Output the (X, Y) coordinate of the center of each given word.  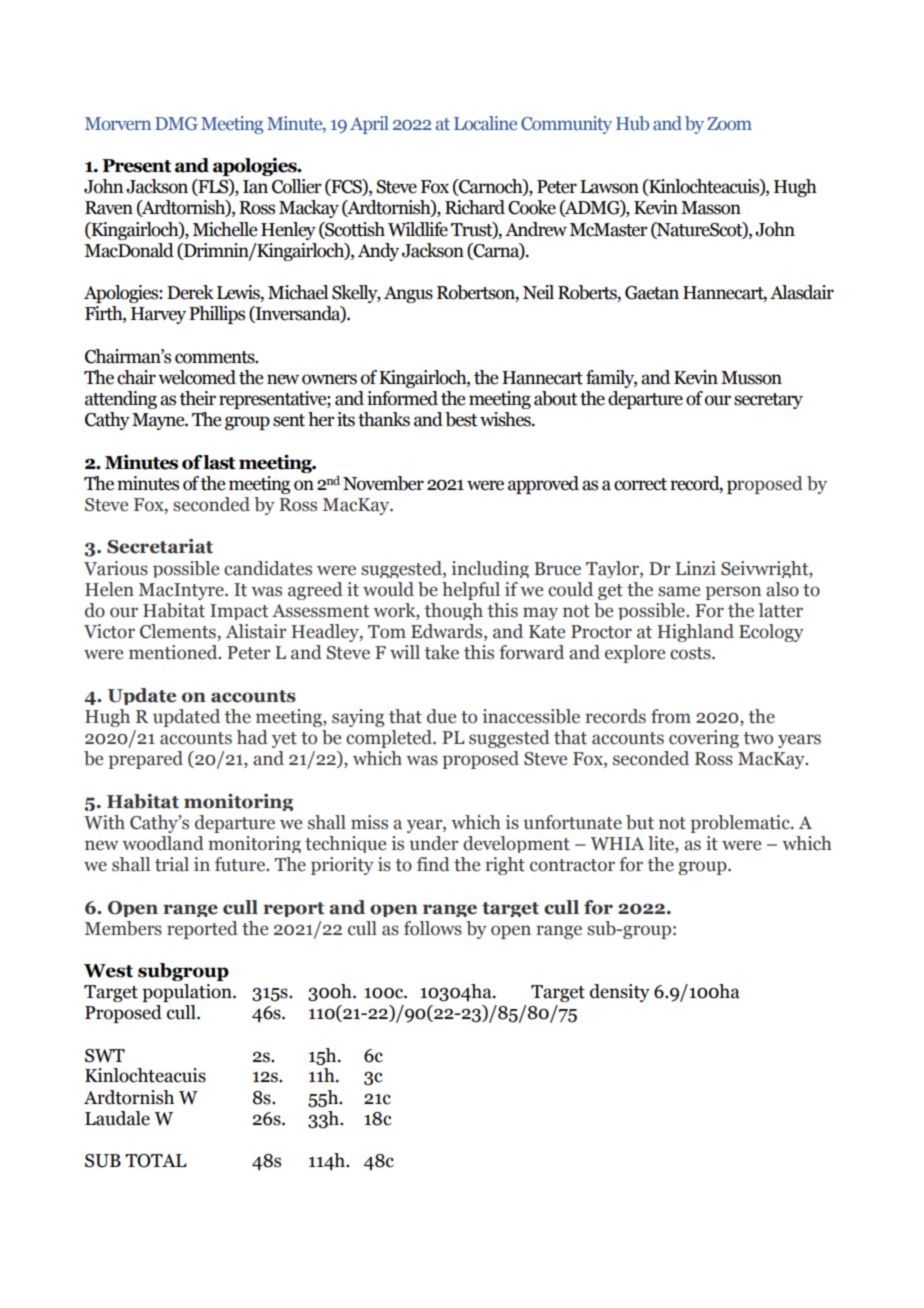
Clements (179, 632)
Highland (695, 633)
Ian (255, 187)
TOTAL (156, 1161)
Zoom (729, 124)
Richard (475, 207)
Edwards (448, 632)
